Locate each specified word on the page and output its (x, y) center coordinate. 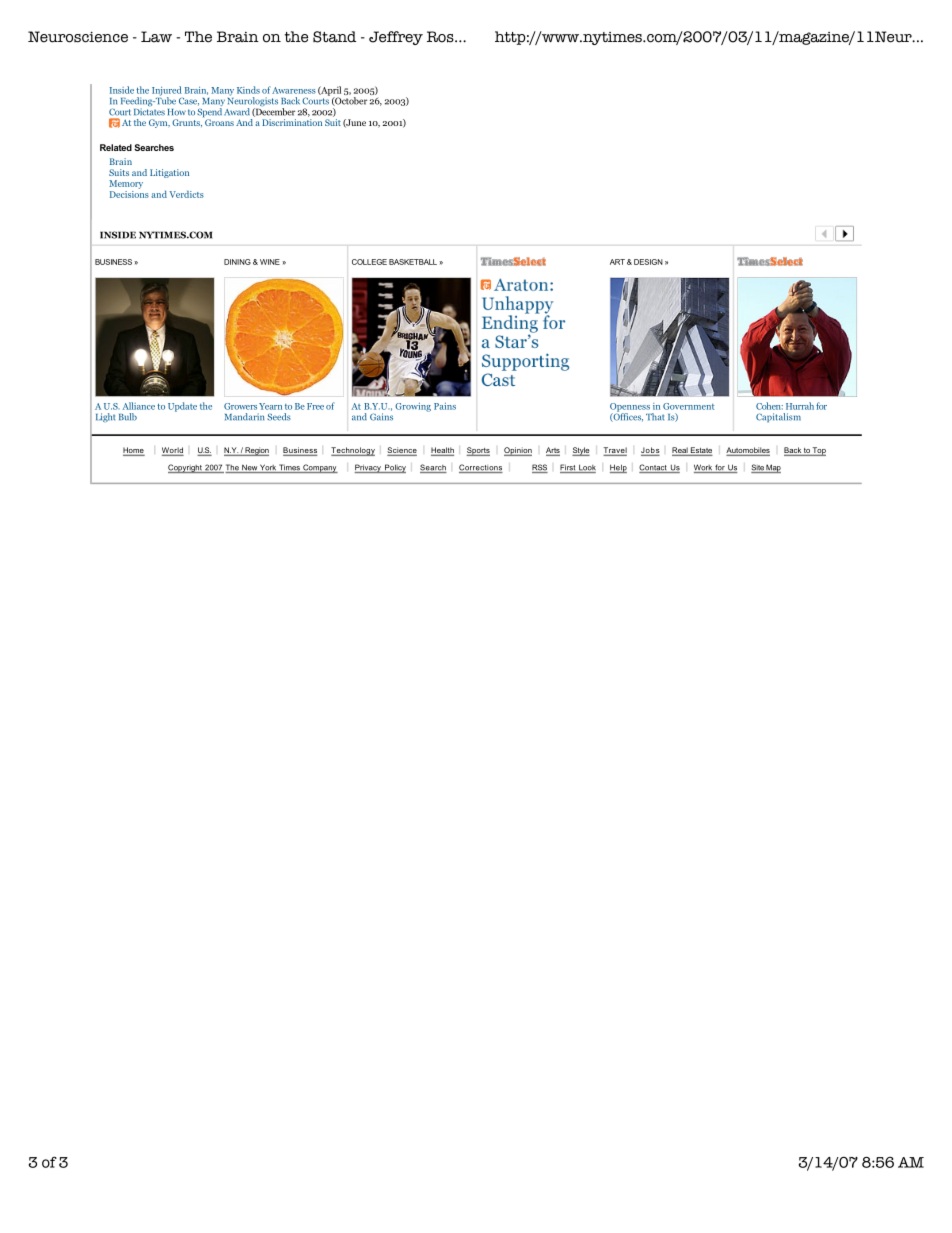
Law (156, 37)
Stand (334, 37)
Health (442, 451)
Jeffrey (396, 38)
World (173, 451)
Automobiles (748, 451)
